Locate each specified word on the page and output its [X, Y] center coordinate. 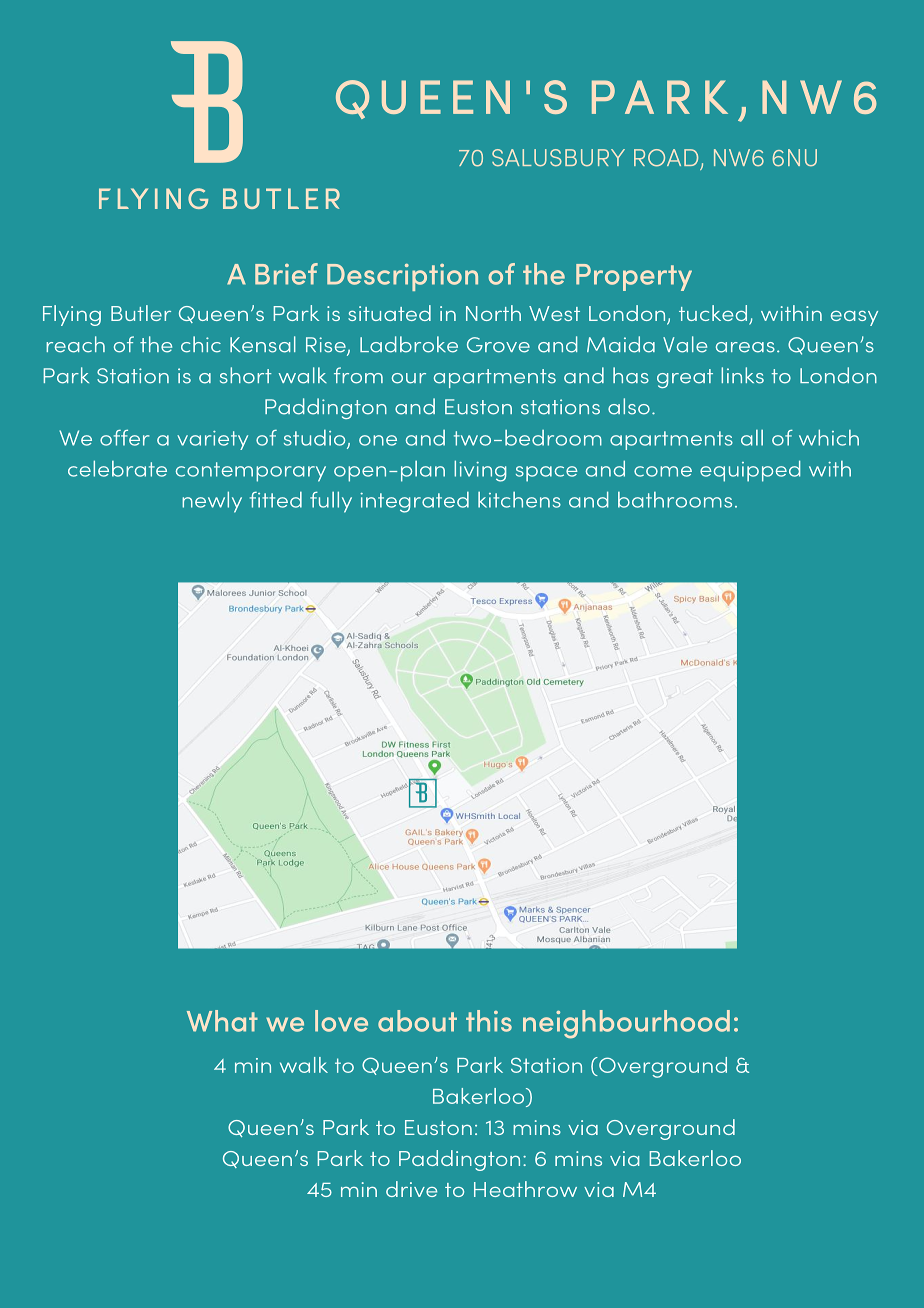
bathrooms [675, 500]
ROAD [666, 158]
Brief [286, 274]
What [222, 1021]
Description [402, 277]
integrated [414, 502]
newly [212, 502]
